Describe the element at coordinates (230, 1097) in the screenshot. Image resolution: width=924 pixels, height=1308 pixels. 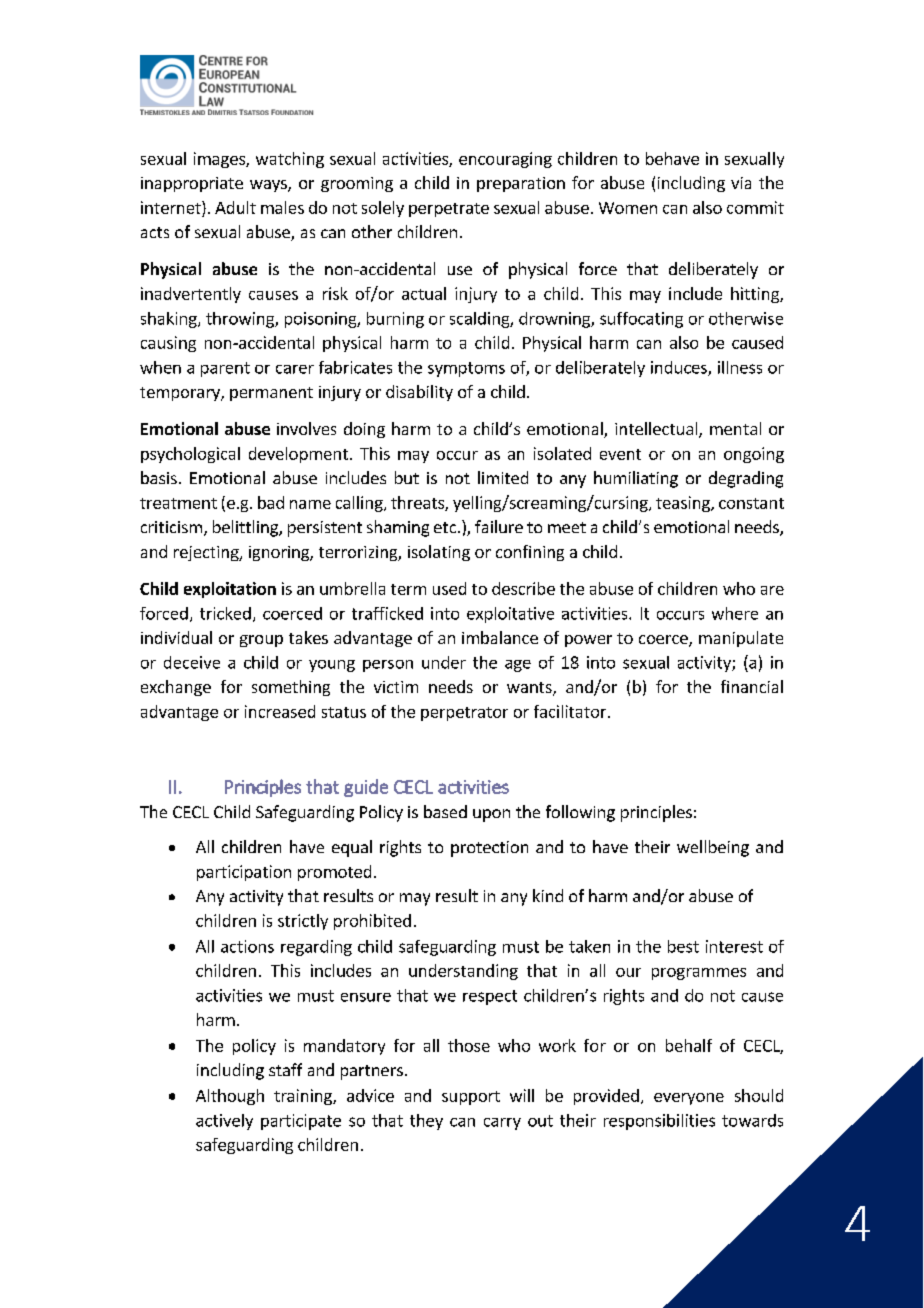
I see `Although` at that location.
